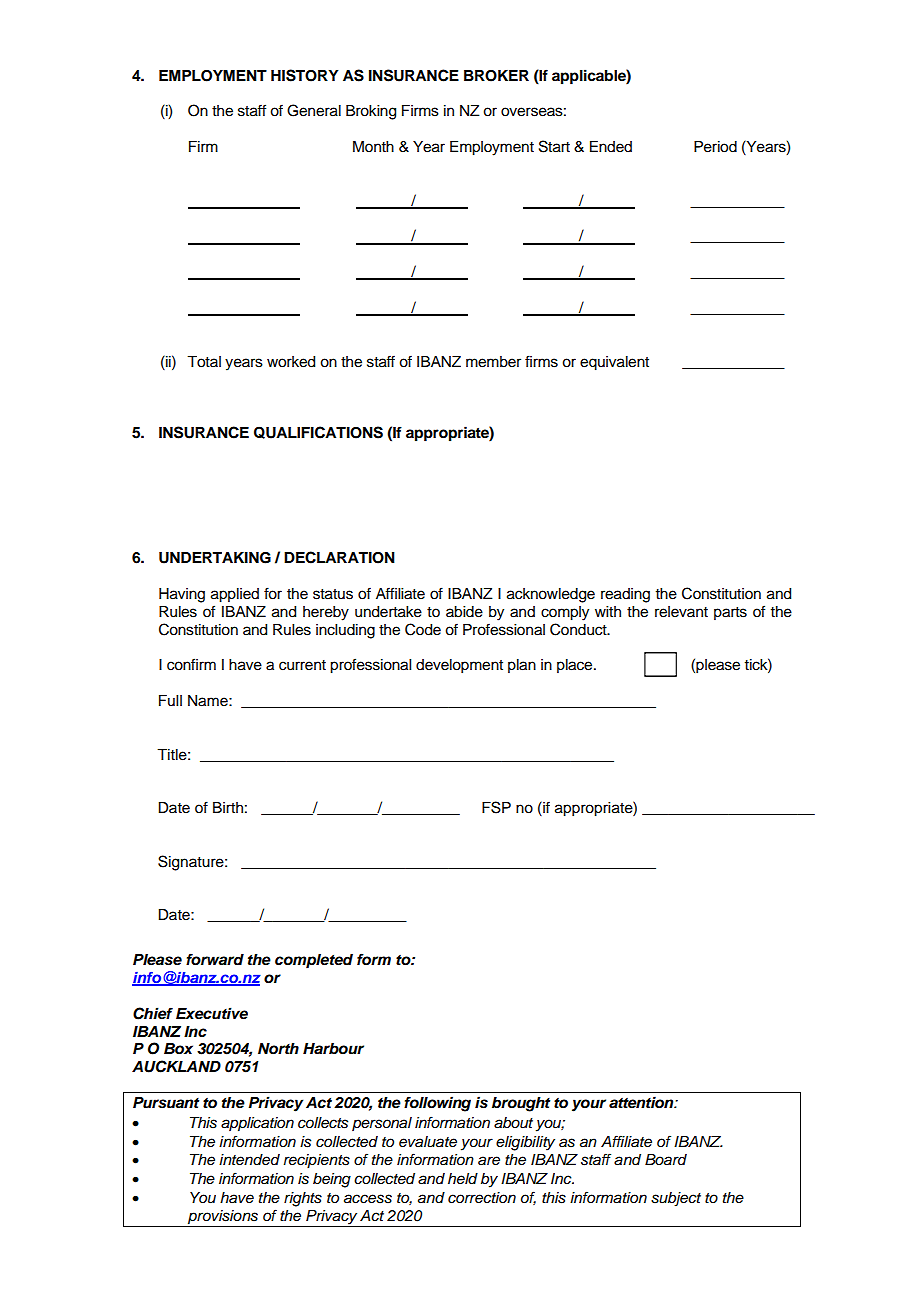 The width and height of the document is (924, 1308). What do you see at coordinates (715, 147) in the document?
I see `Period` at bounding box center [715, 147].
